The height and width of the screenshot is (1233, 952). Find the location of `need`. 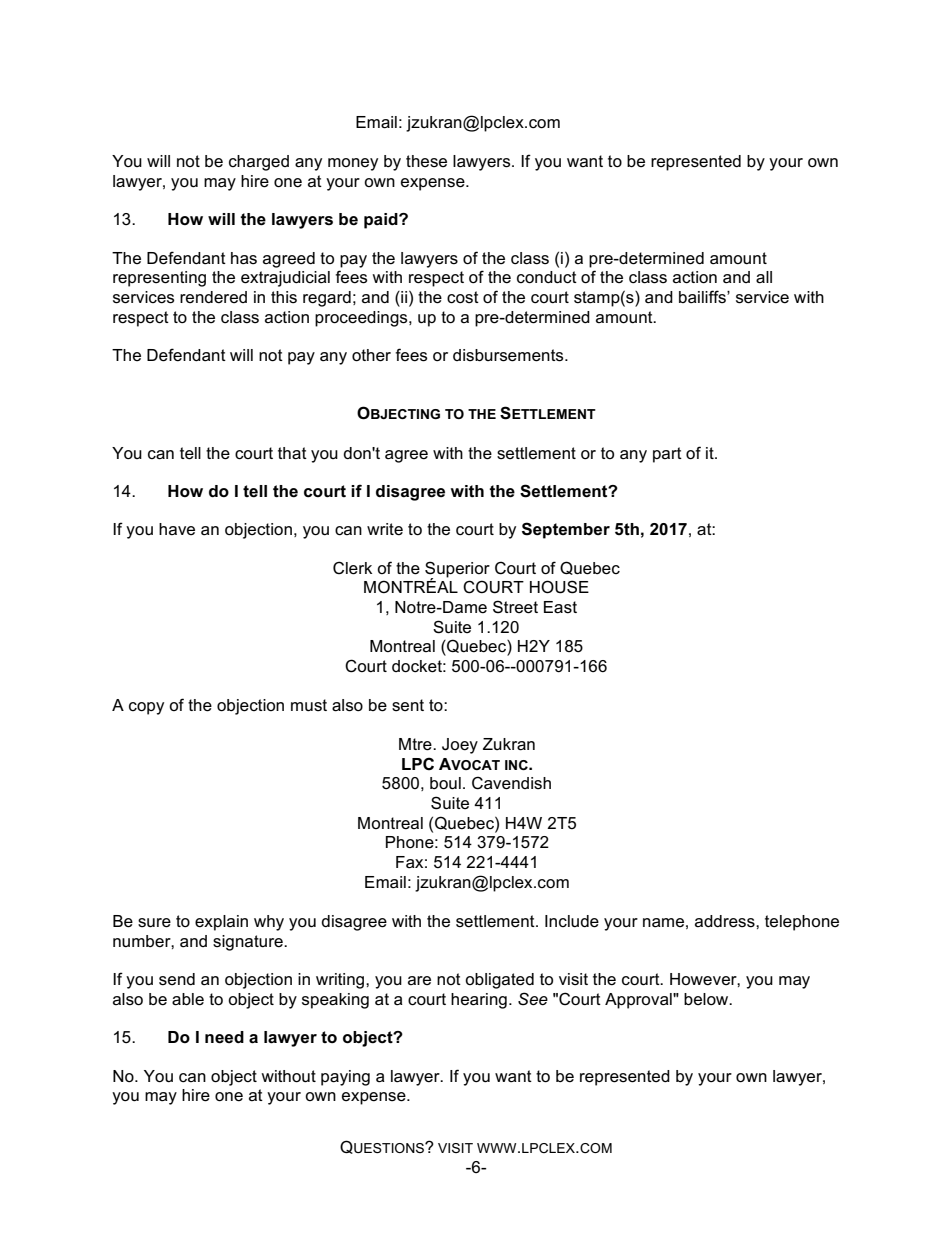

need is located at coordinates (224, 1037).
